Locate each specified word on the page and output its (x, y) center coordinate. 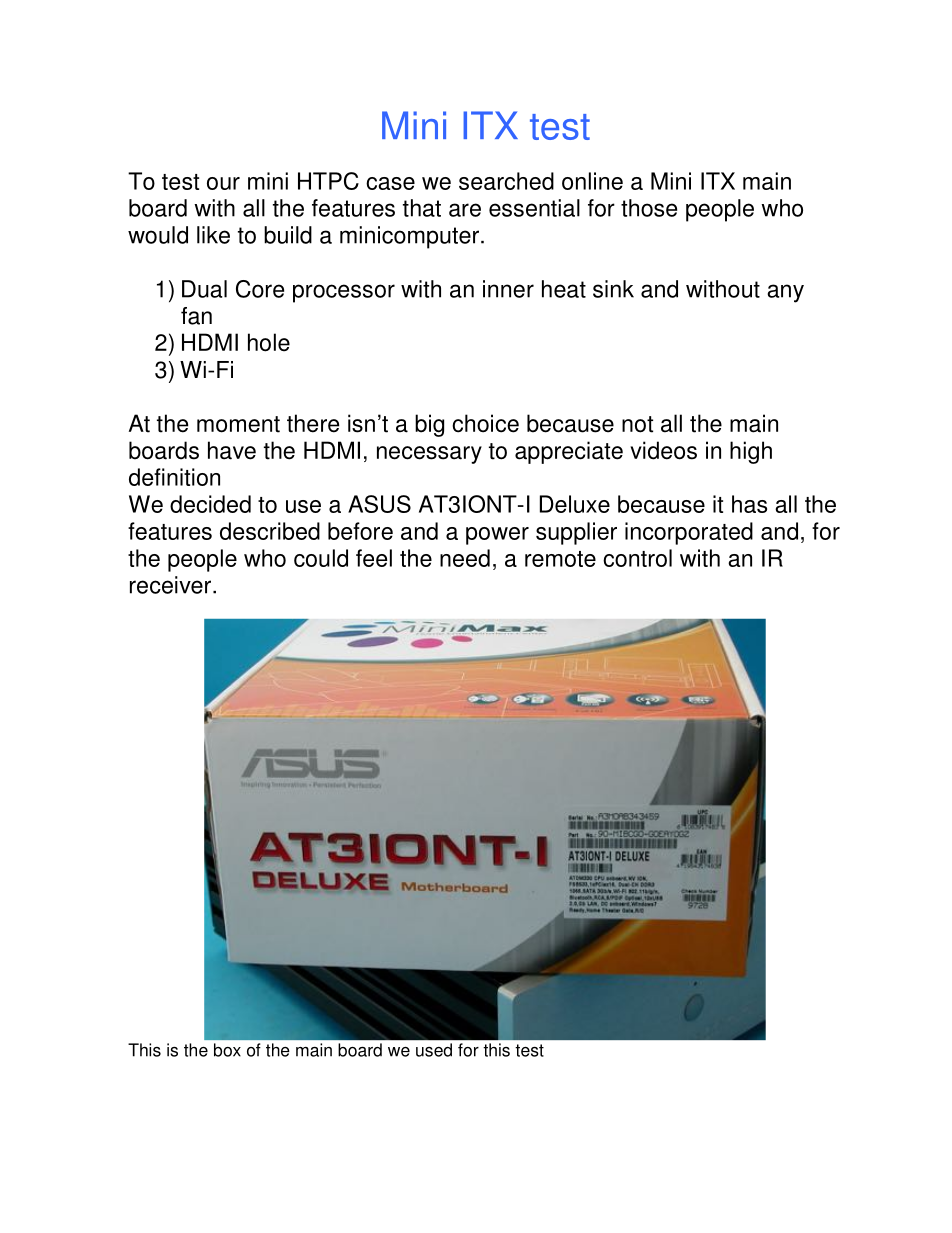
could (321, 558)
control (637, 558)
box (227, 1050)
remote (560, 559)
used (434, 1050)
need (465, 558)
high (751, 452)
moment (238, 424)
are (465, 210)
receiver (170, 585)
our (223, 183)
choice (485, 423)
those (649, 208)
